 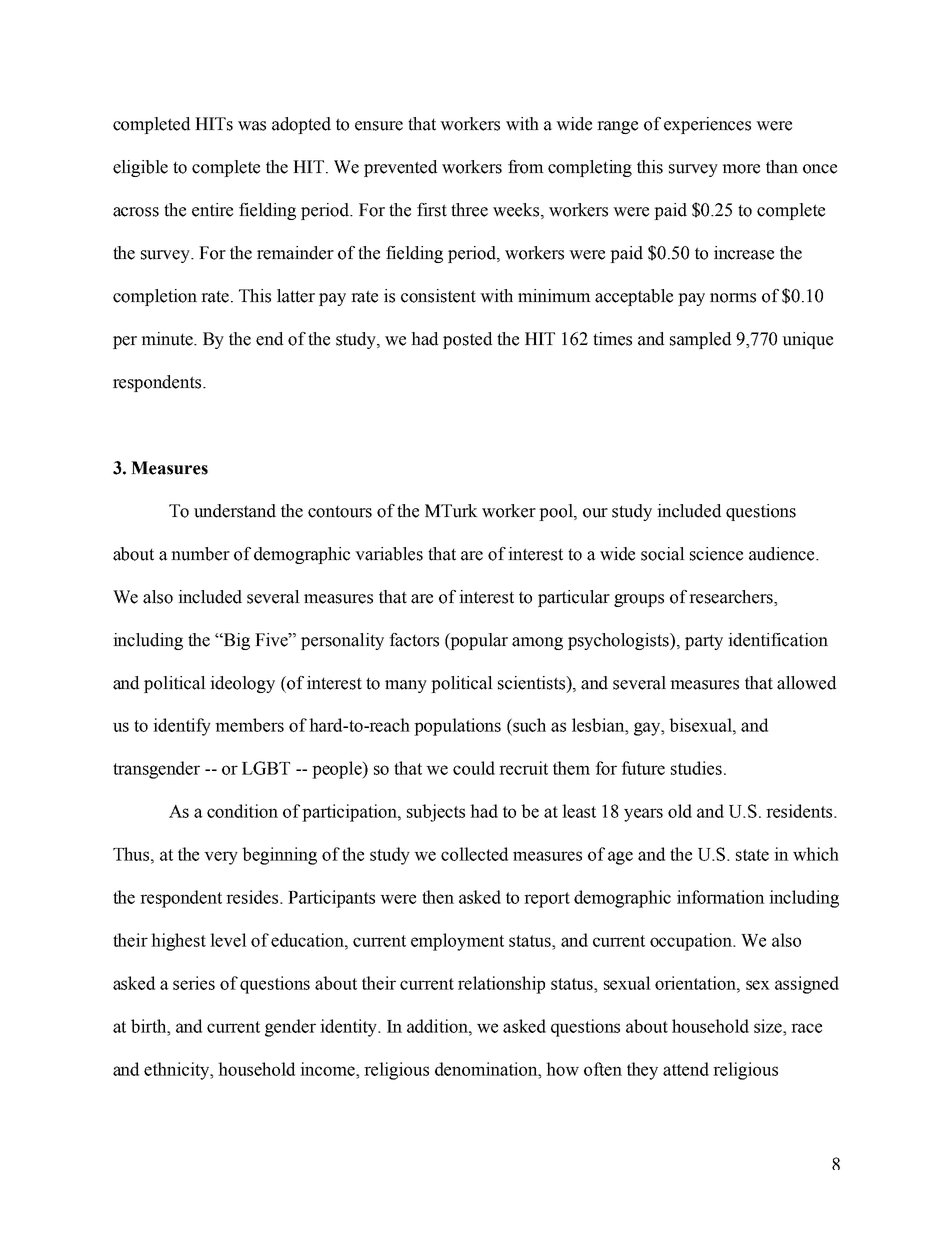 What do you see at coordinates (696, 768) in the image?
I see `studies` at bounding box center [696, 768].
